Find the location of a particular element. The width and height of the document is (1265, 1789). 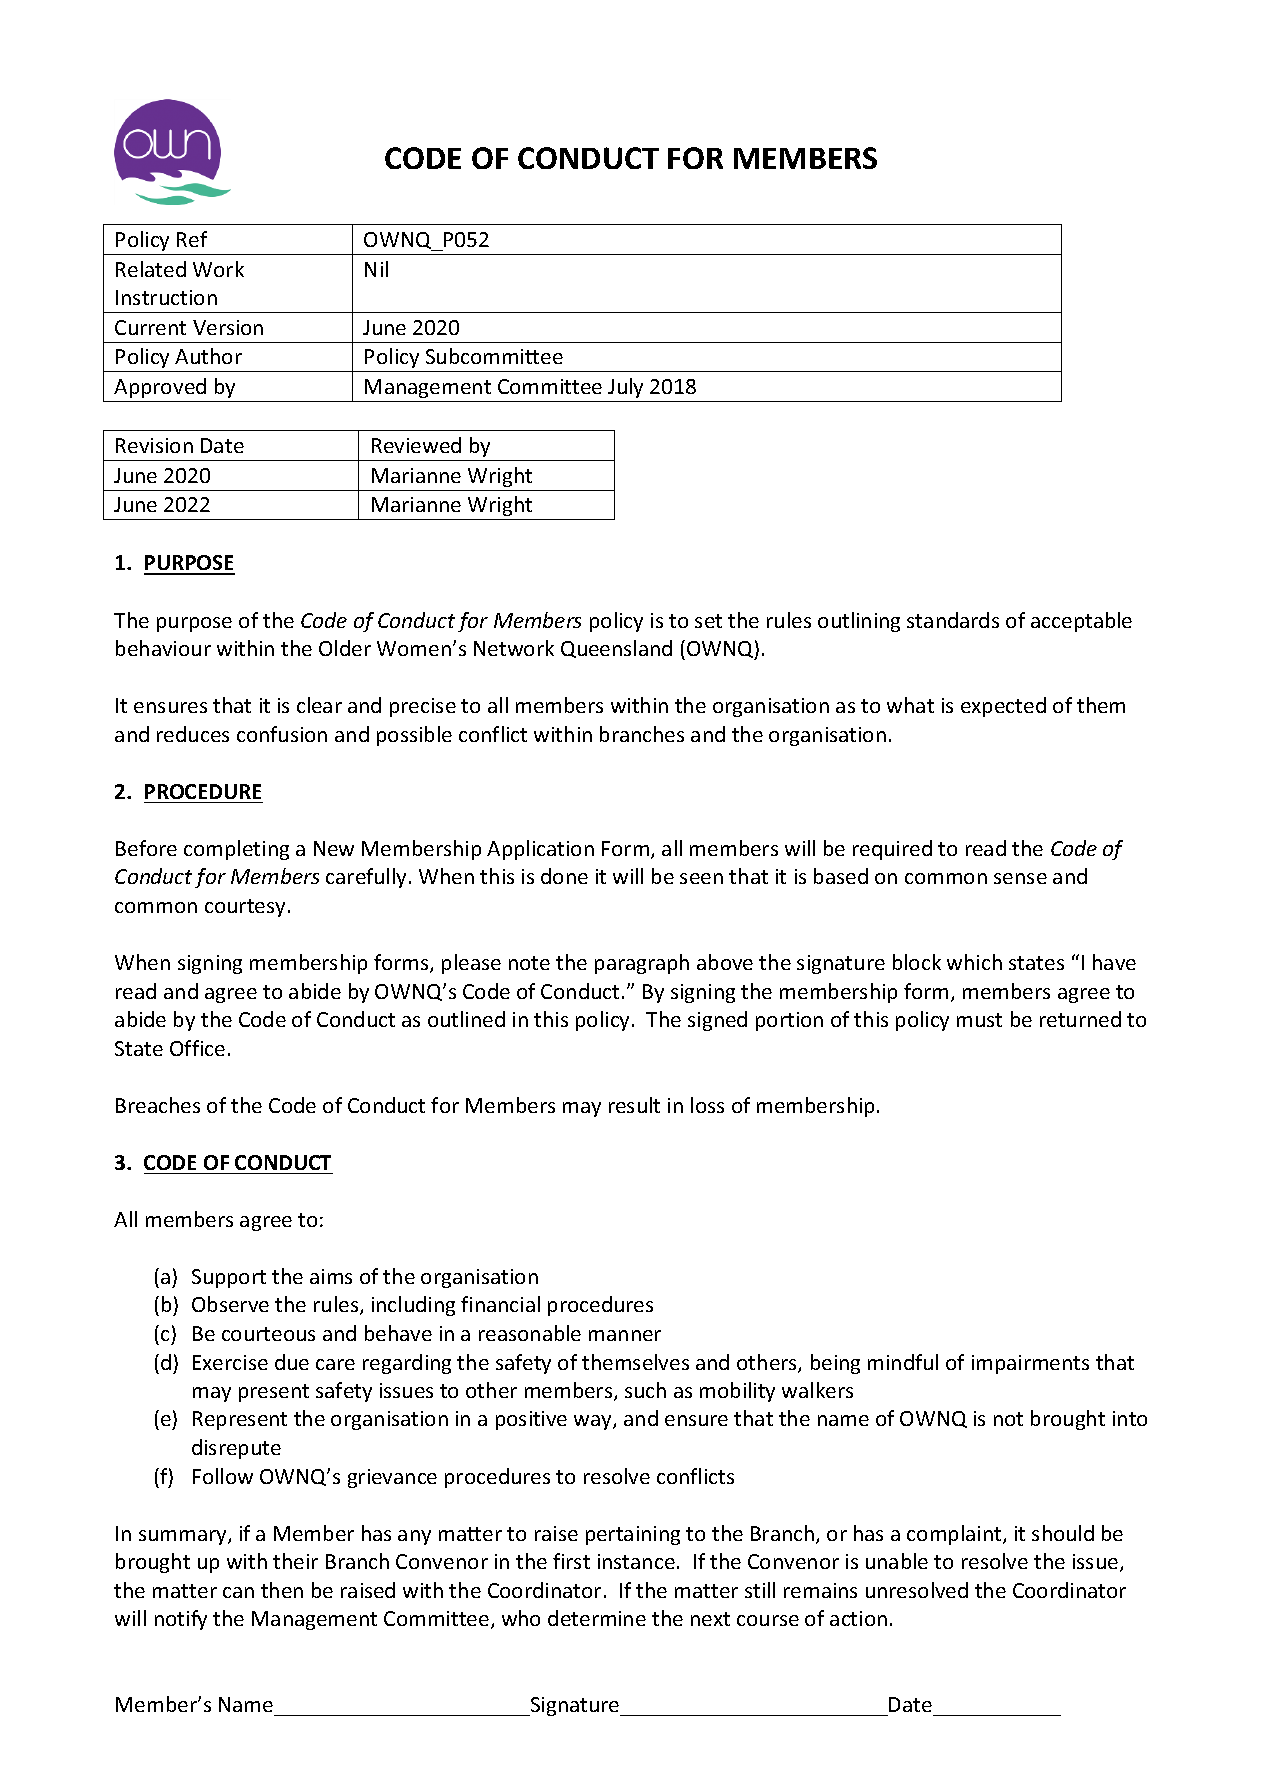

standards is located at coordinates (953, 620).
